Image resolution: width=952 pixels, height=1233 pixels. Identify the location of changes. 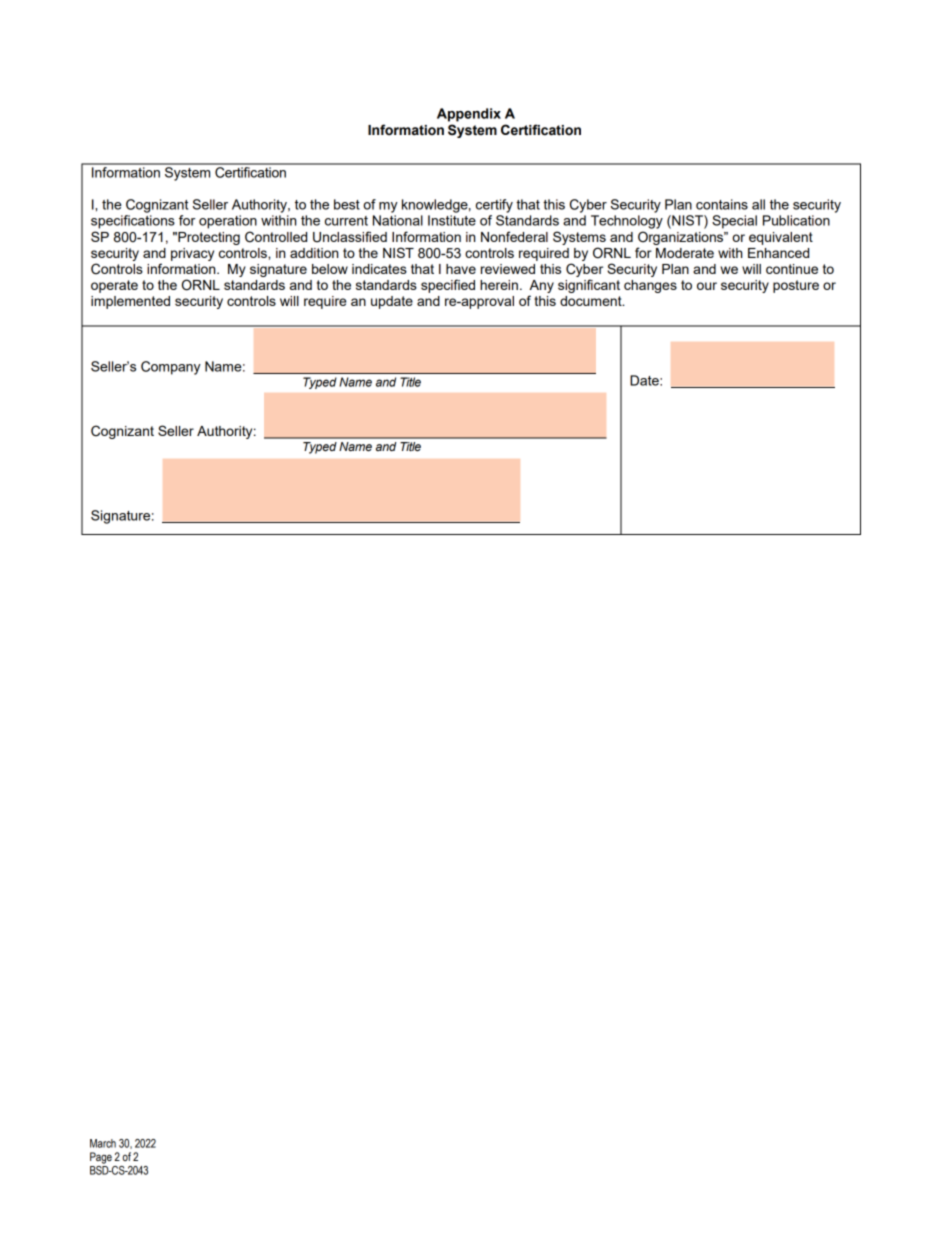
(650, 286).
